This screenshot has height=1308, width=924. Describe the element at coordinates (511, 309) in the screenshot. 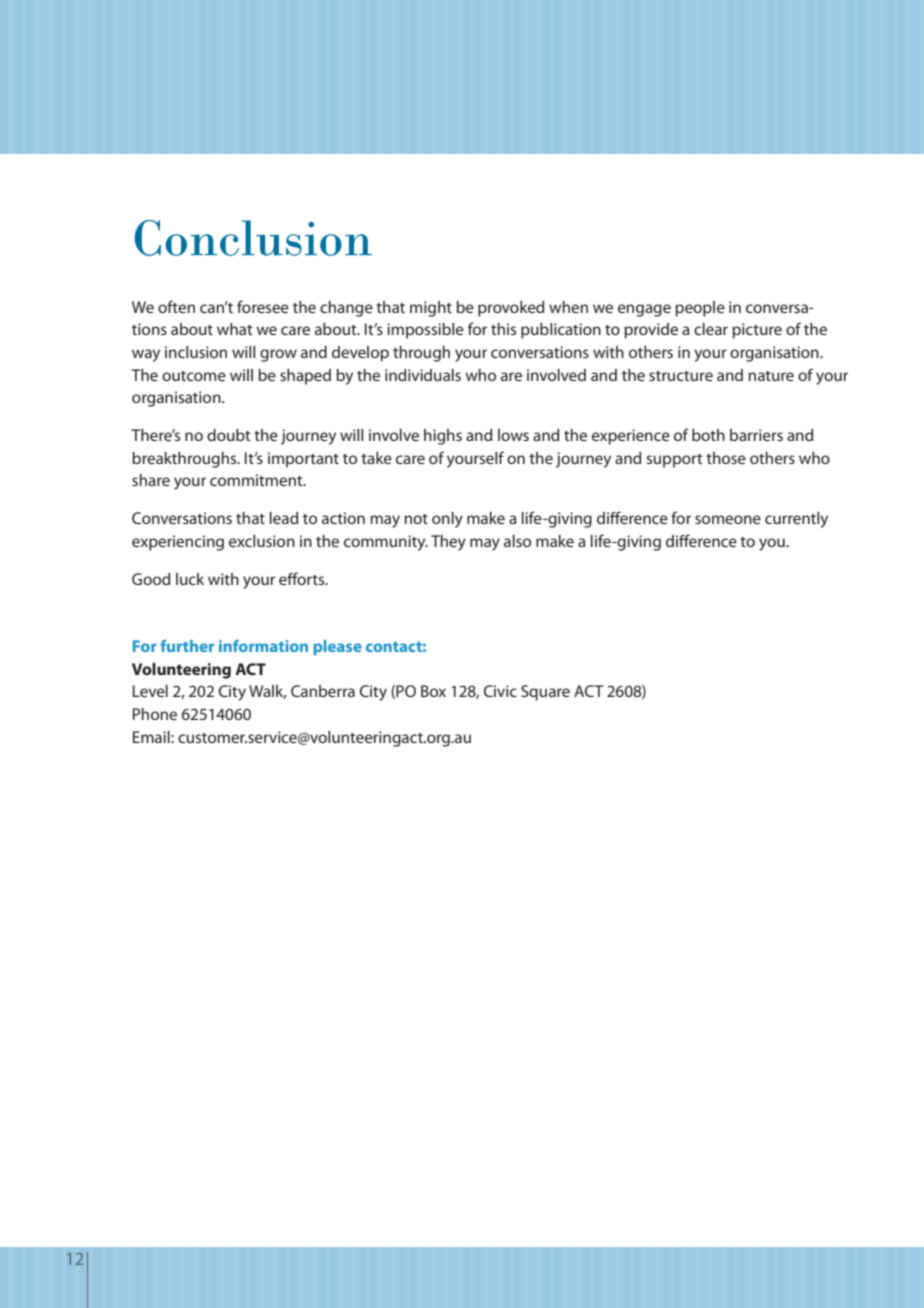

I see `provoked` at that location.
